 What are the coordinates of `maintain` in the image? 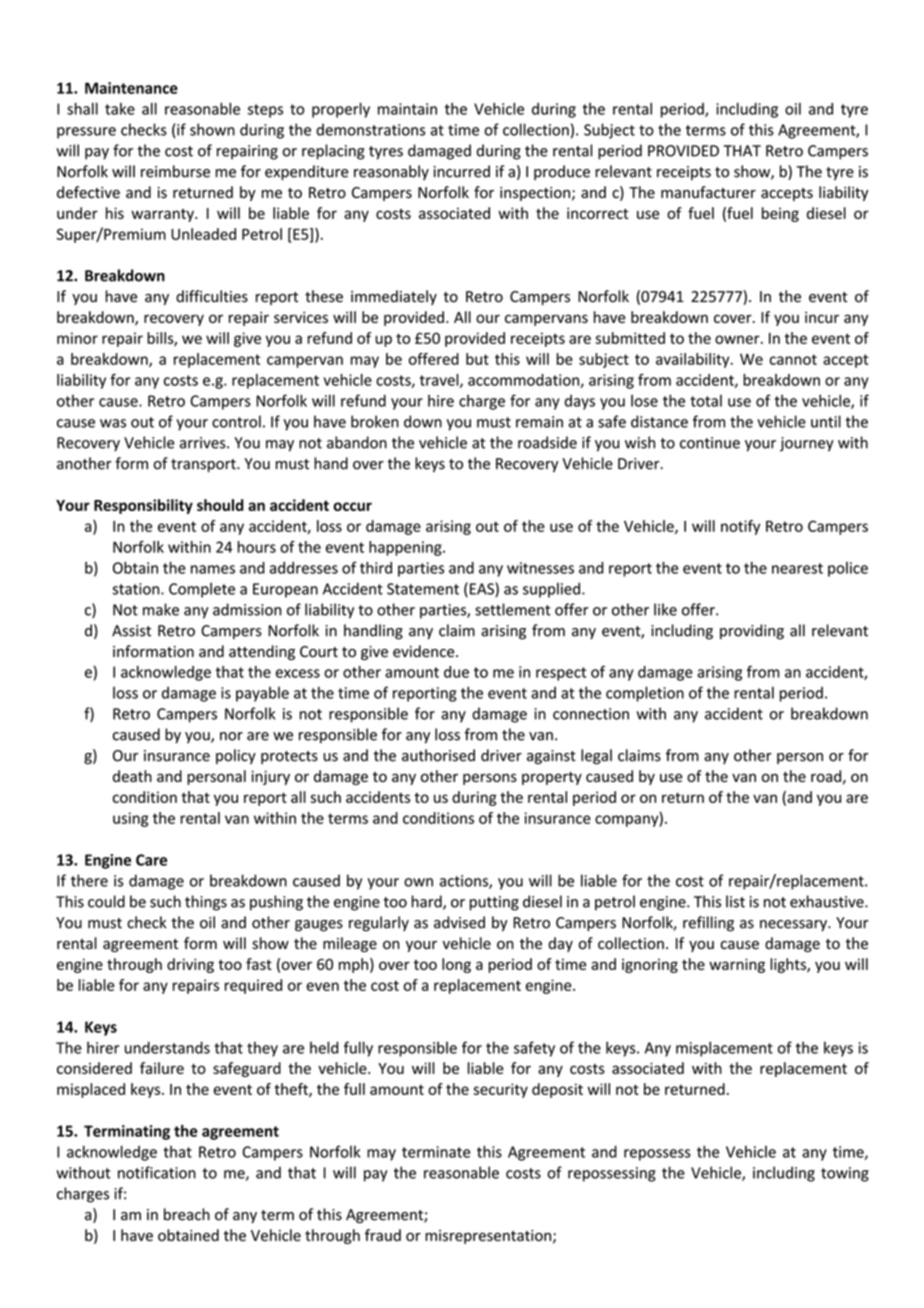 It's located at (407, 109).
